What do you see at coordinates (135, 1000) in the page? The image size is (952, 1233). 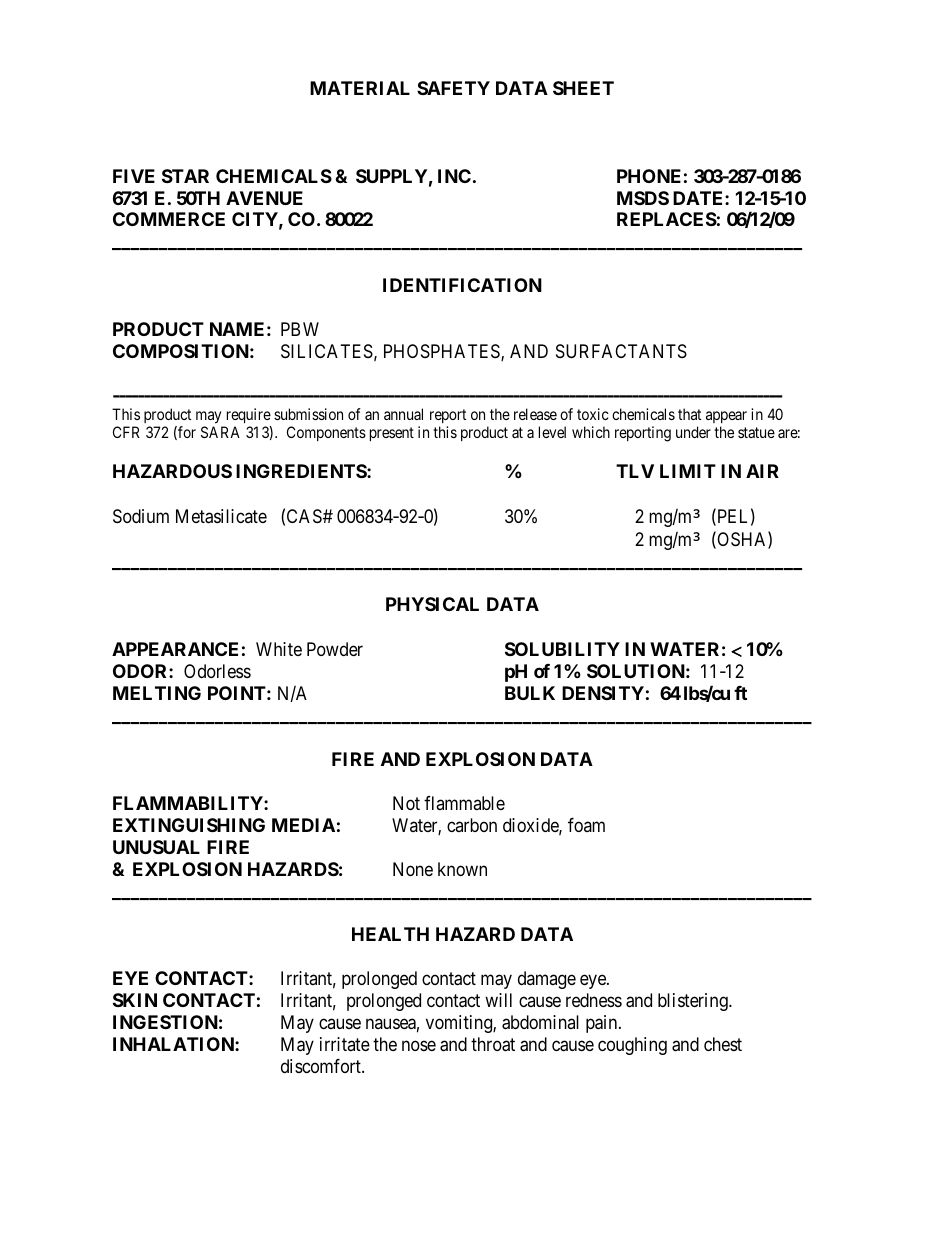 I see `SKIN` at bounding box center [135, 1000].
